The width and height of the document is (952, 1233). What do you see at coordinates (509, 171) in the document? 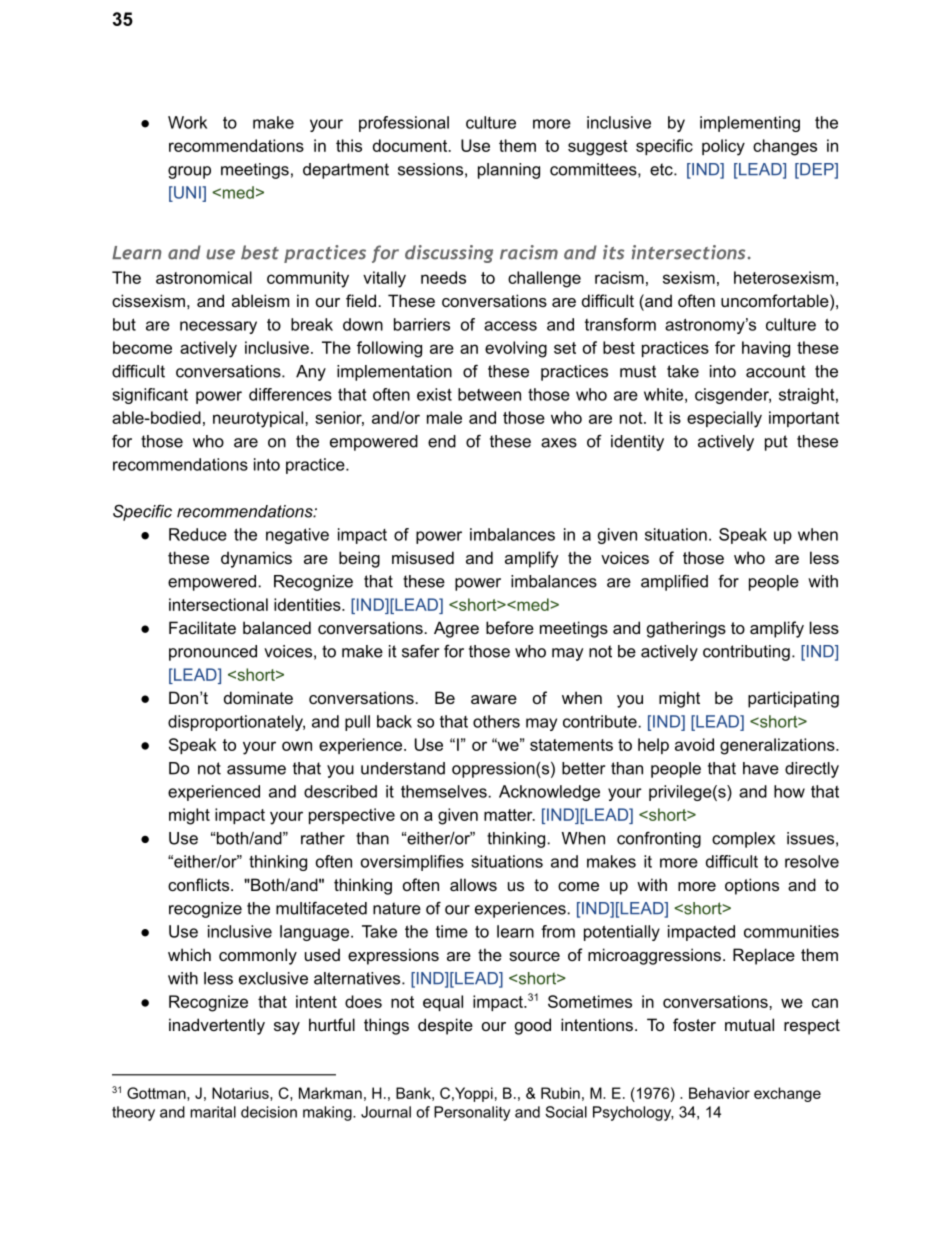
I see `planning` at bounding box center [509, 171].
